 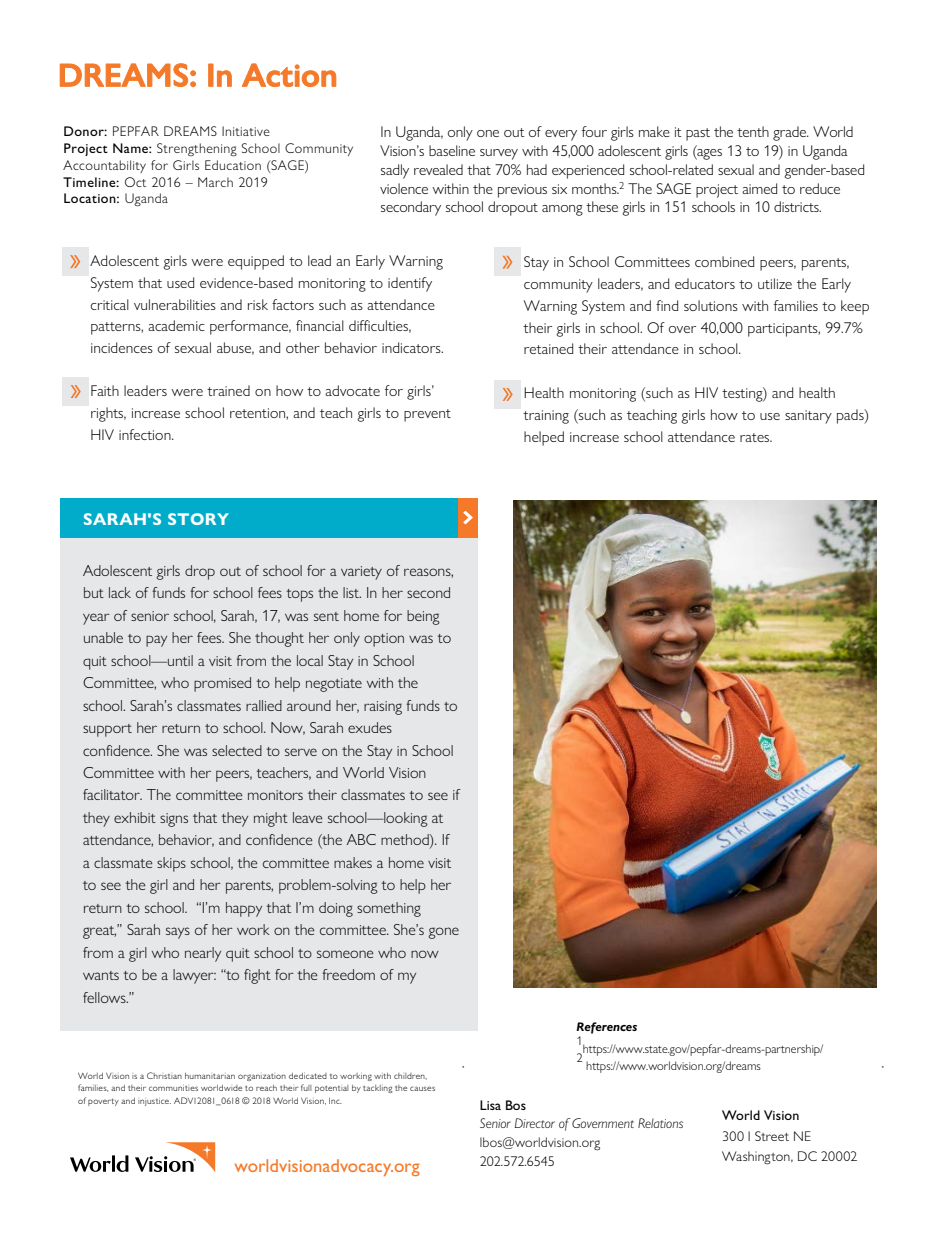 What do you see at coordinates (197, 150) in the screenshot?
I see `Strengthening` at bounding box center [197, 150].
